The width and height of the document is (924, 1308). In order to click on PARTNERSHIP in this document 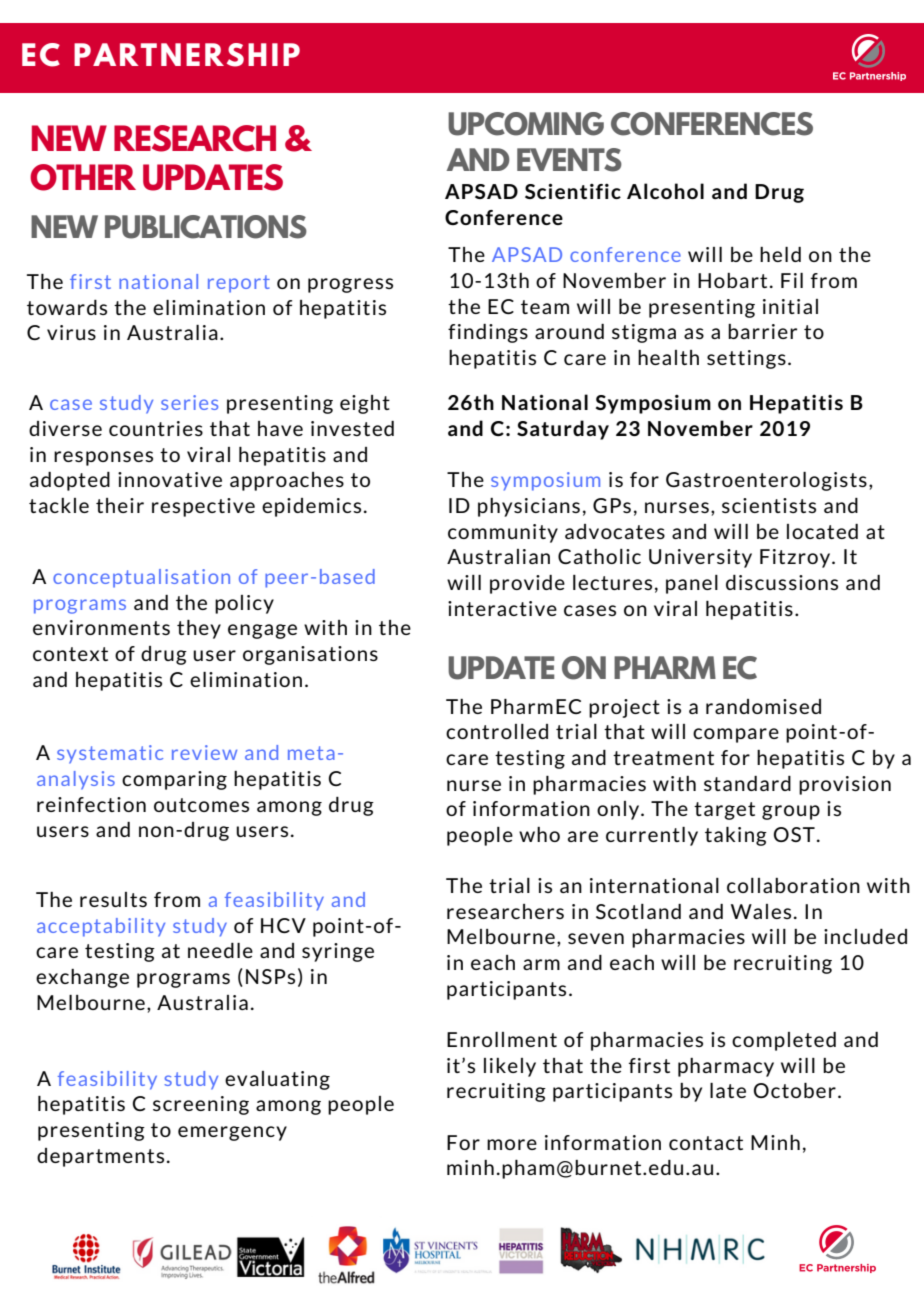, I will do `click(187, 55)`.
